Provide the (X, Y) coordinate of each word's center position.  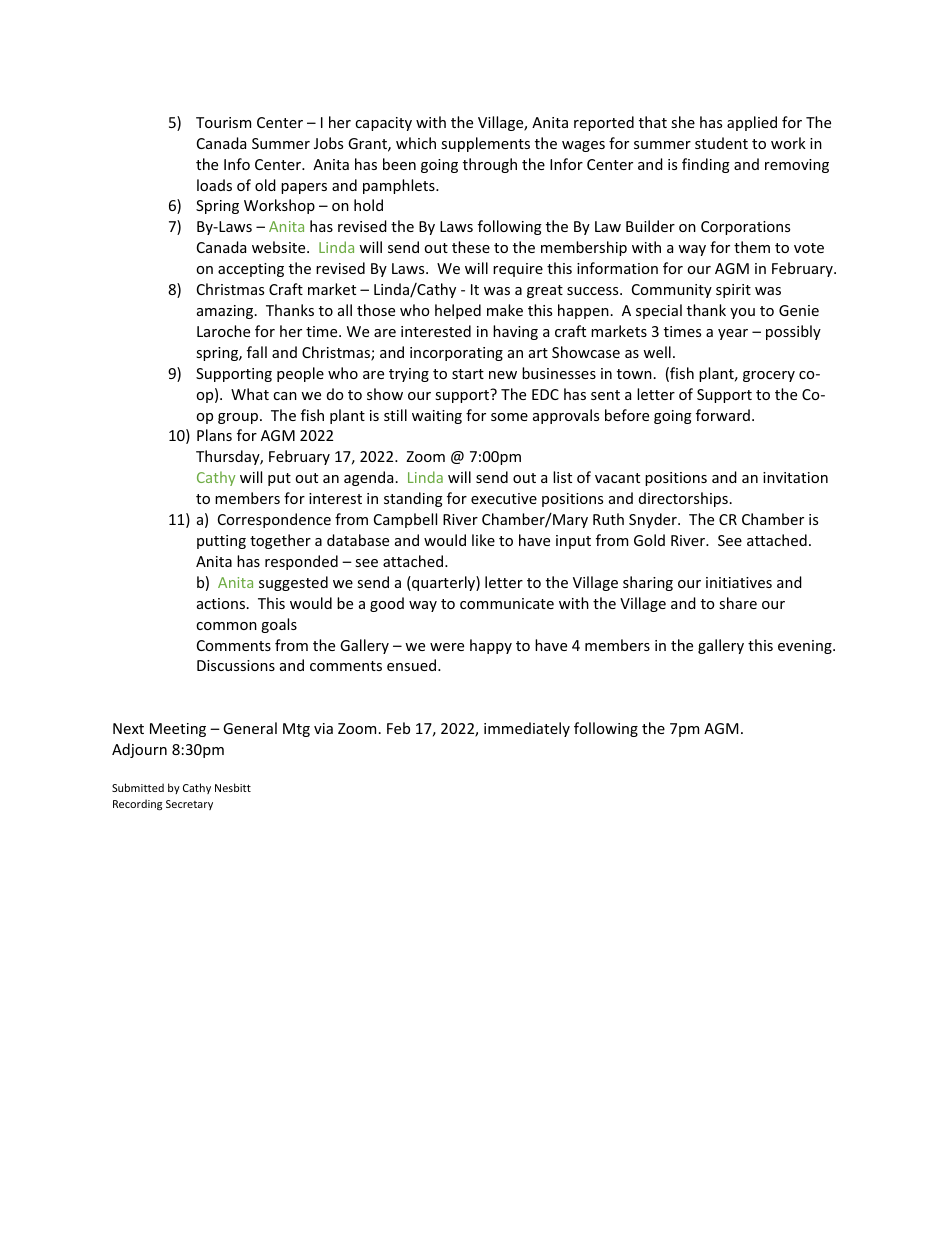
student (721, 143)
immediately (527, 729)
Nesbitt (233, 787)
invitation (795, 477)
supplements (485, 144)
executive (504, 498)
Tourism (223, 122)
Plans (214, 435)
